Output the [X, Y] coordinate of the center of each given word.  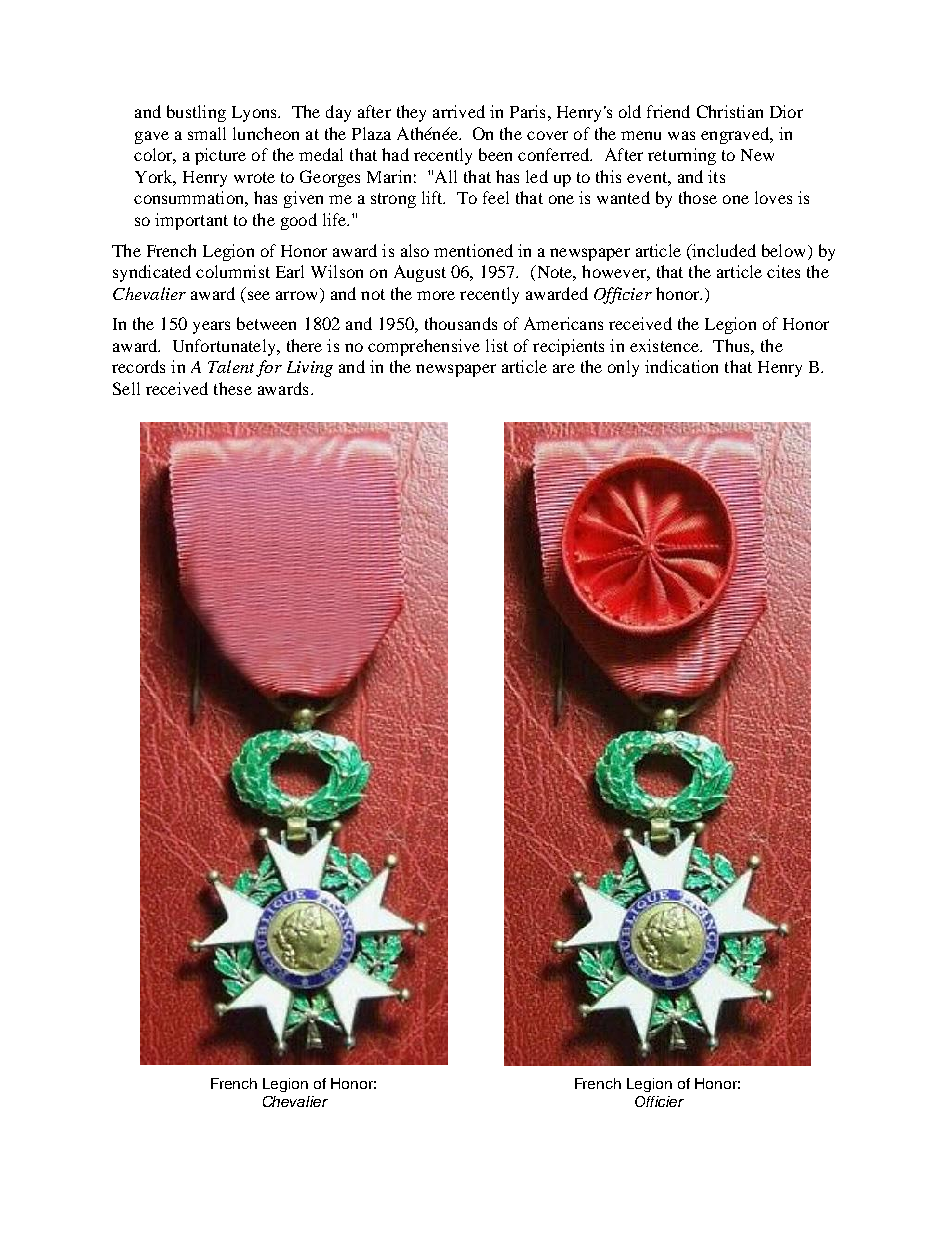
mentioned [473, 250]
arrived [459, 111]
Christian [730, 111]
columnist [233, 271]
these [233, 388]
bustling [196, 113]
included [723, 250]
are [564, 368]
